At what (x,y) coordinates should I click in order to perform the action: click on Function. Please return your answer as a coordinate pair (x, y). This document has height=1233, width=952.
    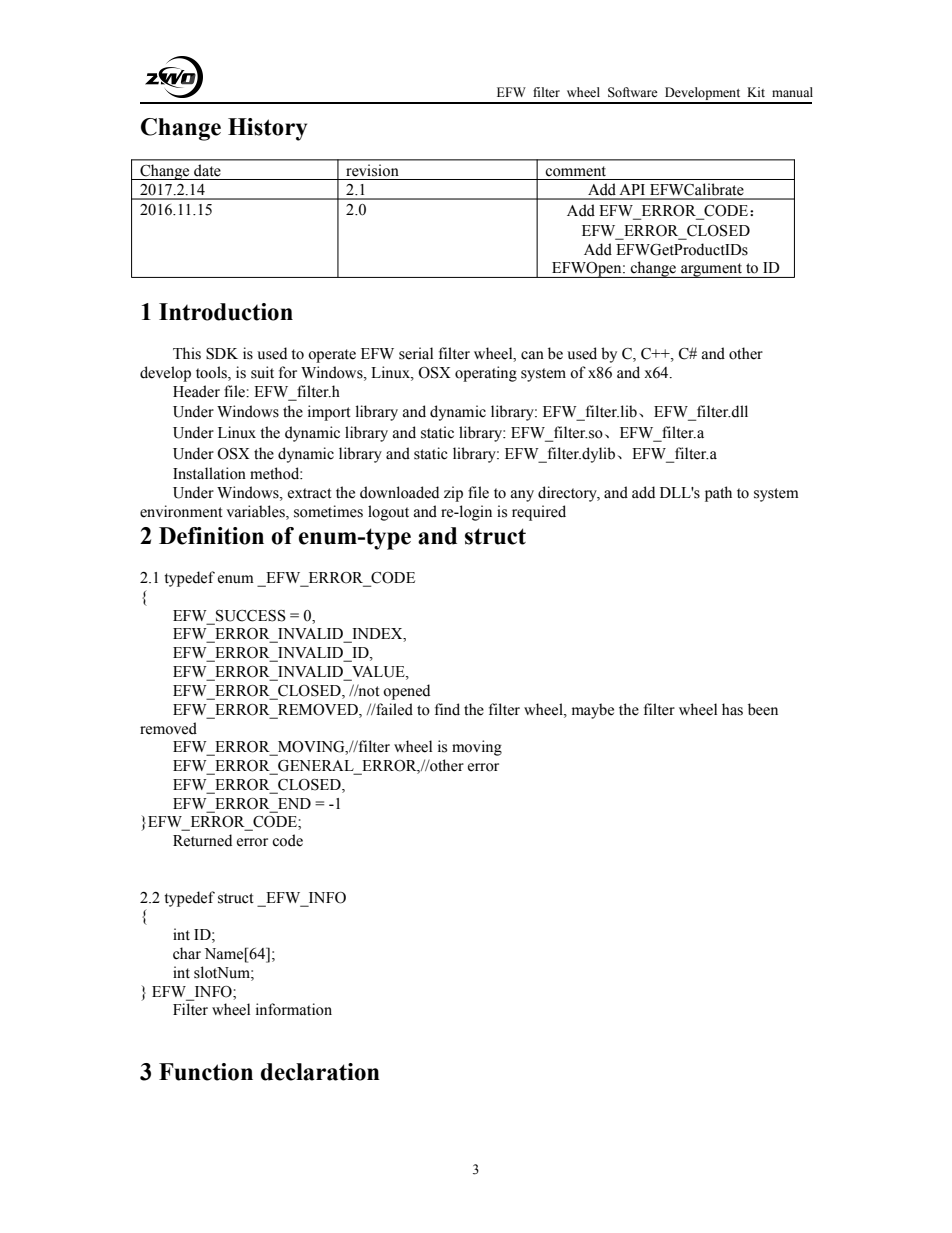
    Looking at the image, I should click on (206, 1072).
